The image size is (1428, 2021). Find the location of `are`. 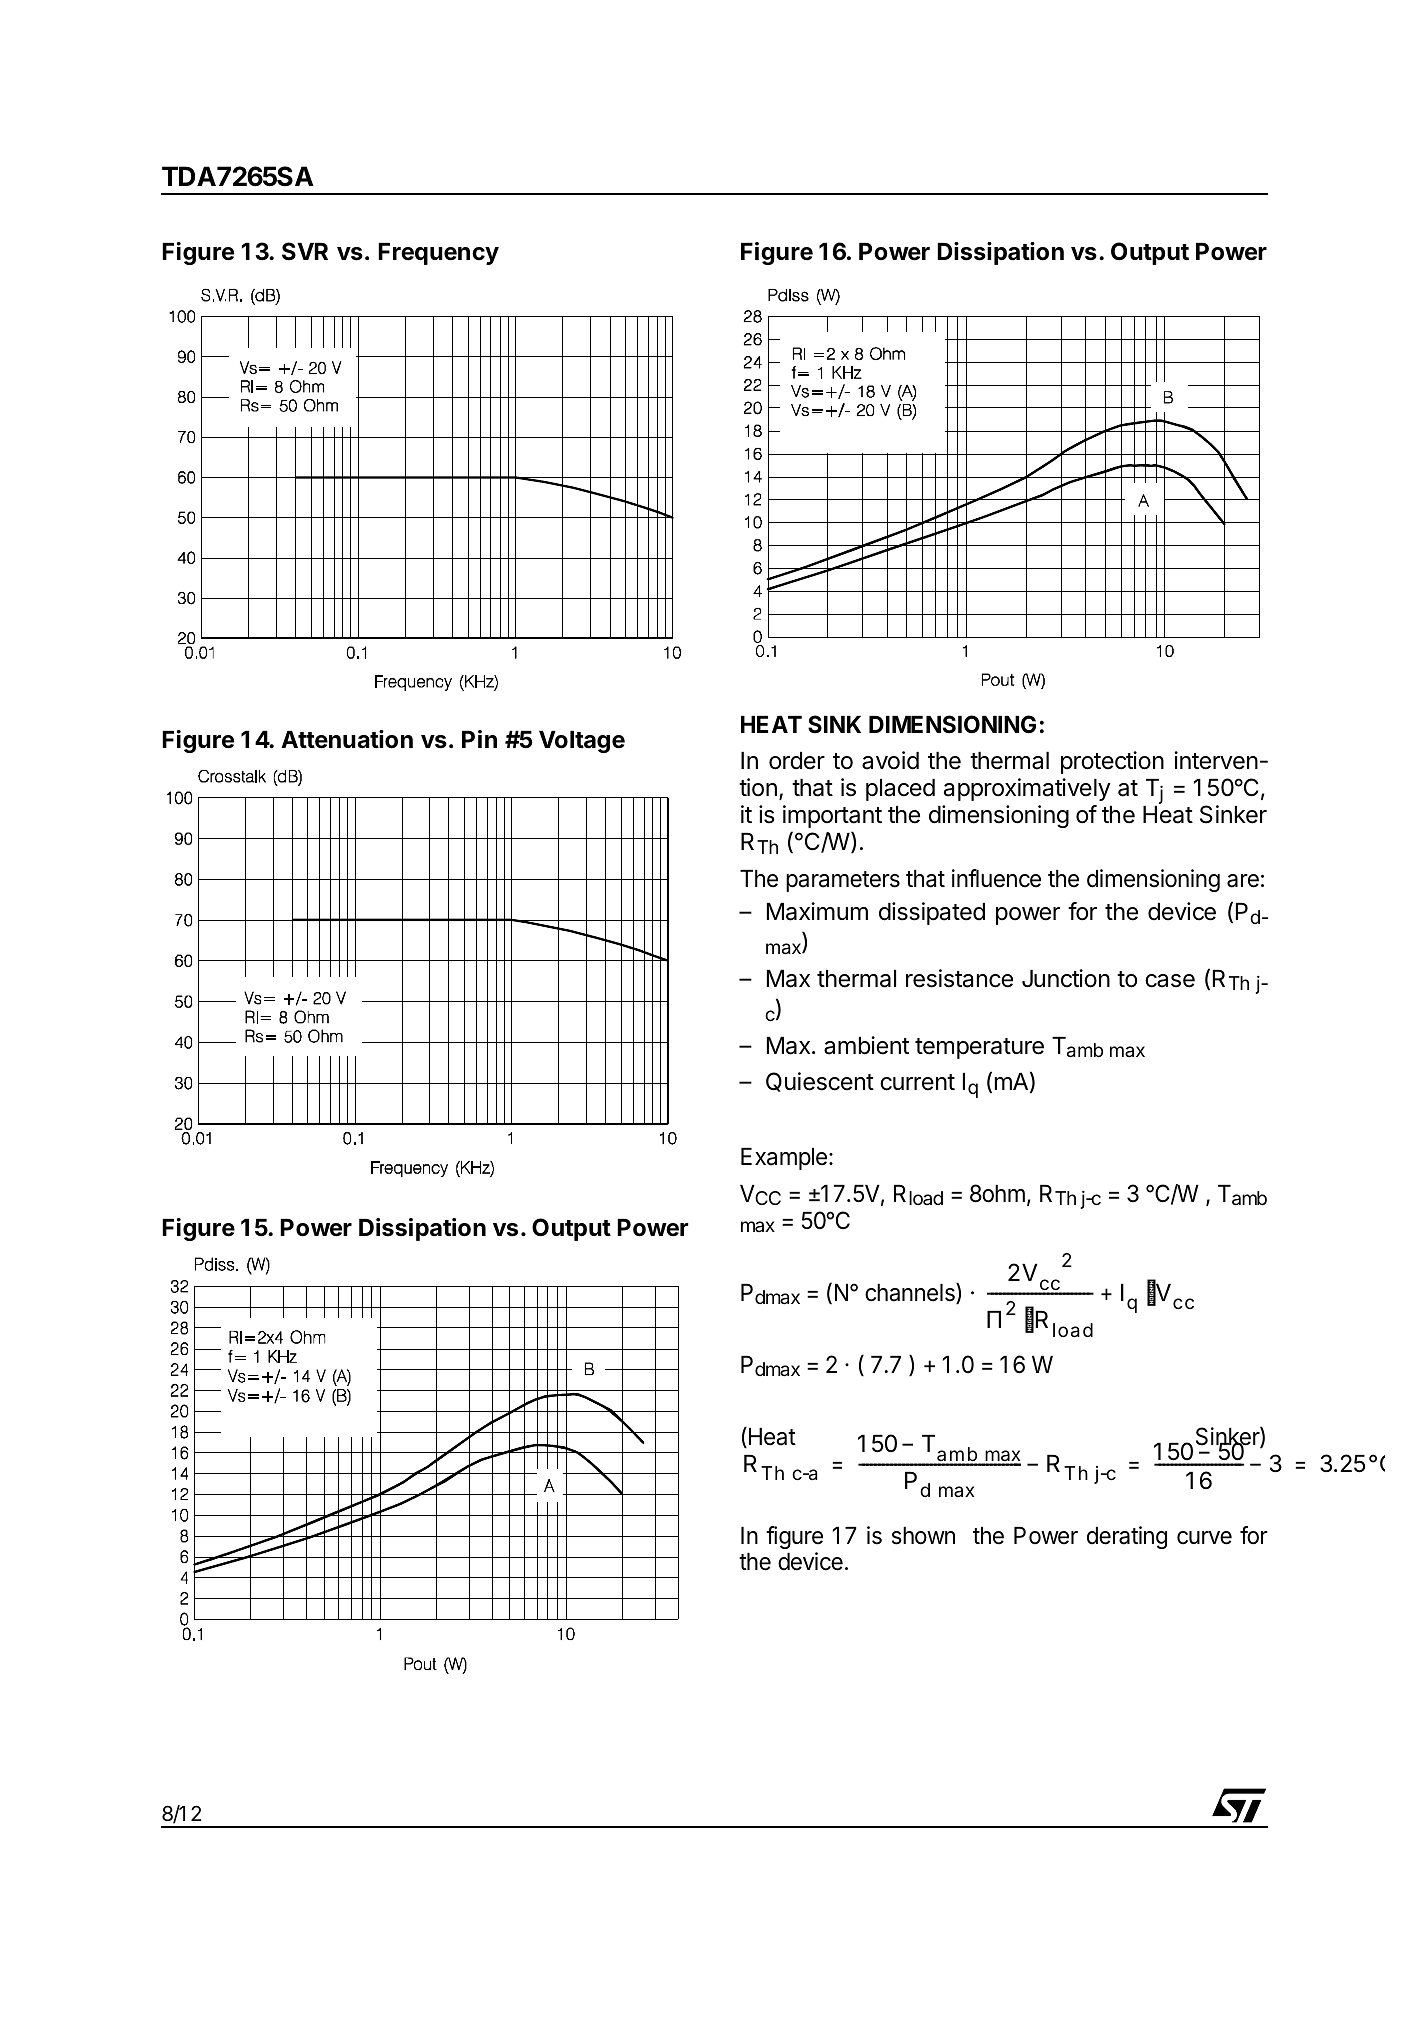

are is located at coordinates (1243, 881).
